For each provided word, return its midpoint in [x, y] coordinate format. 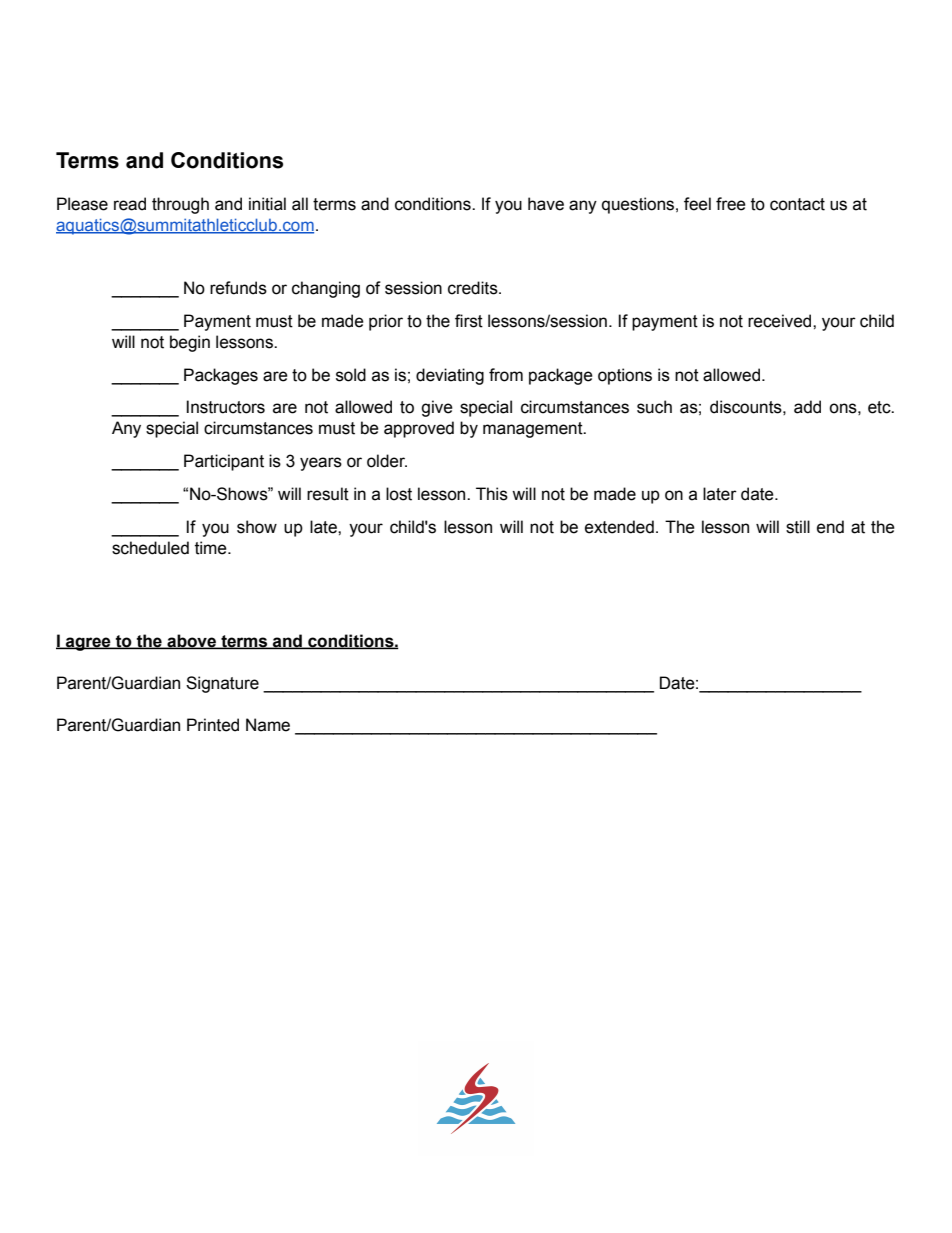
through [180, 205]
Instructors [225, 407]
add [807, 407]
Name [268, 725]
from [506, 375]
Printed [213, 725]
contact [797, 204]
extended [619, 527]
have [546, 204]
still [798, 527]
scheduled [150, 548]
